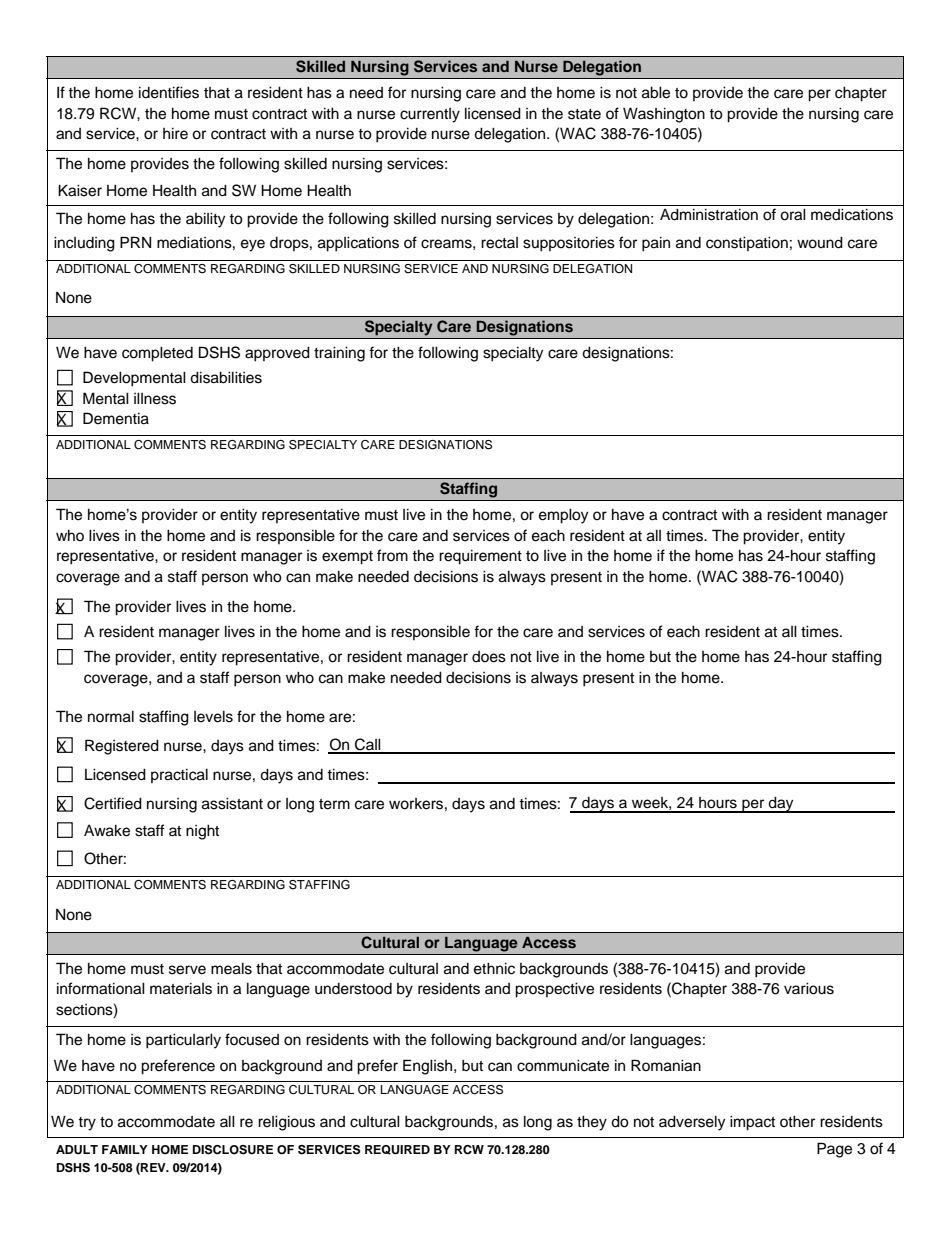 The height and width of the screenshot is (1233, 952). Describe the element at coordinates (664, 115) in the screenshot. I see `Washington` at that location.
